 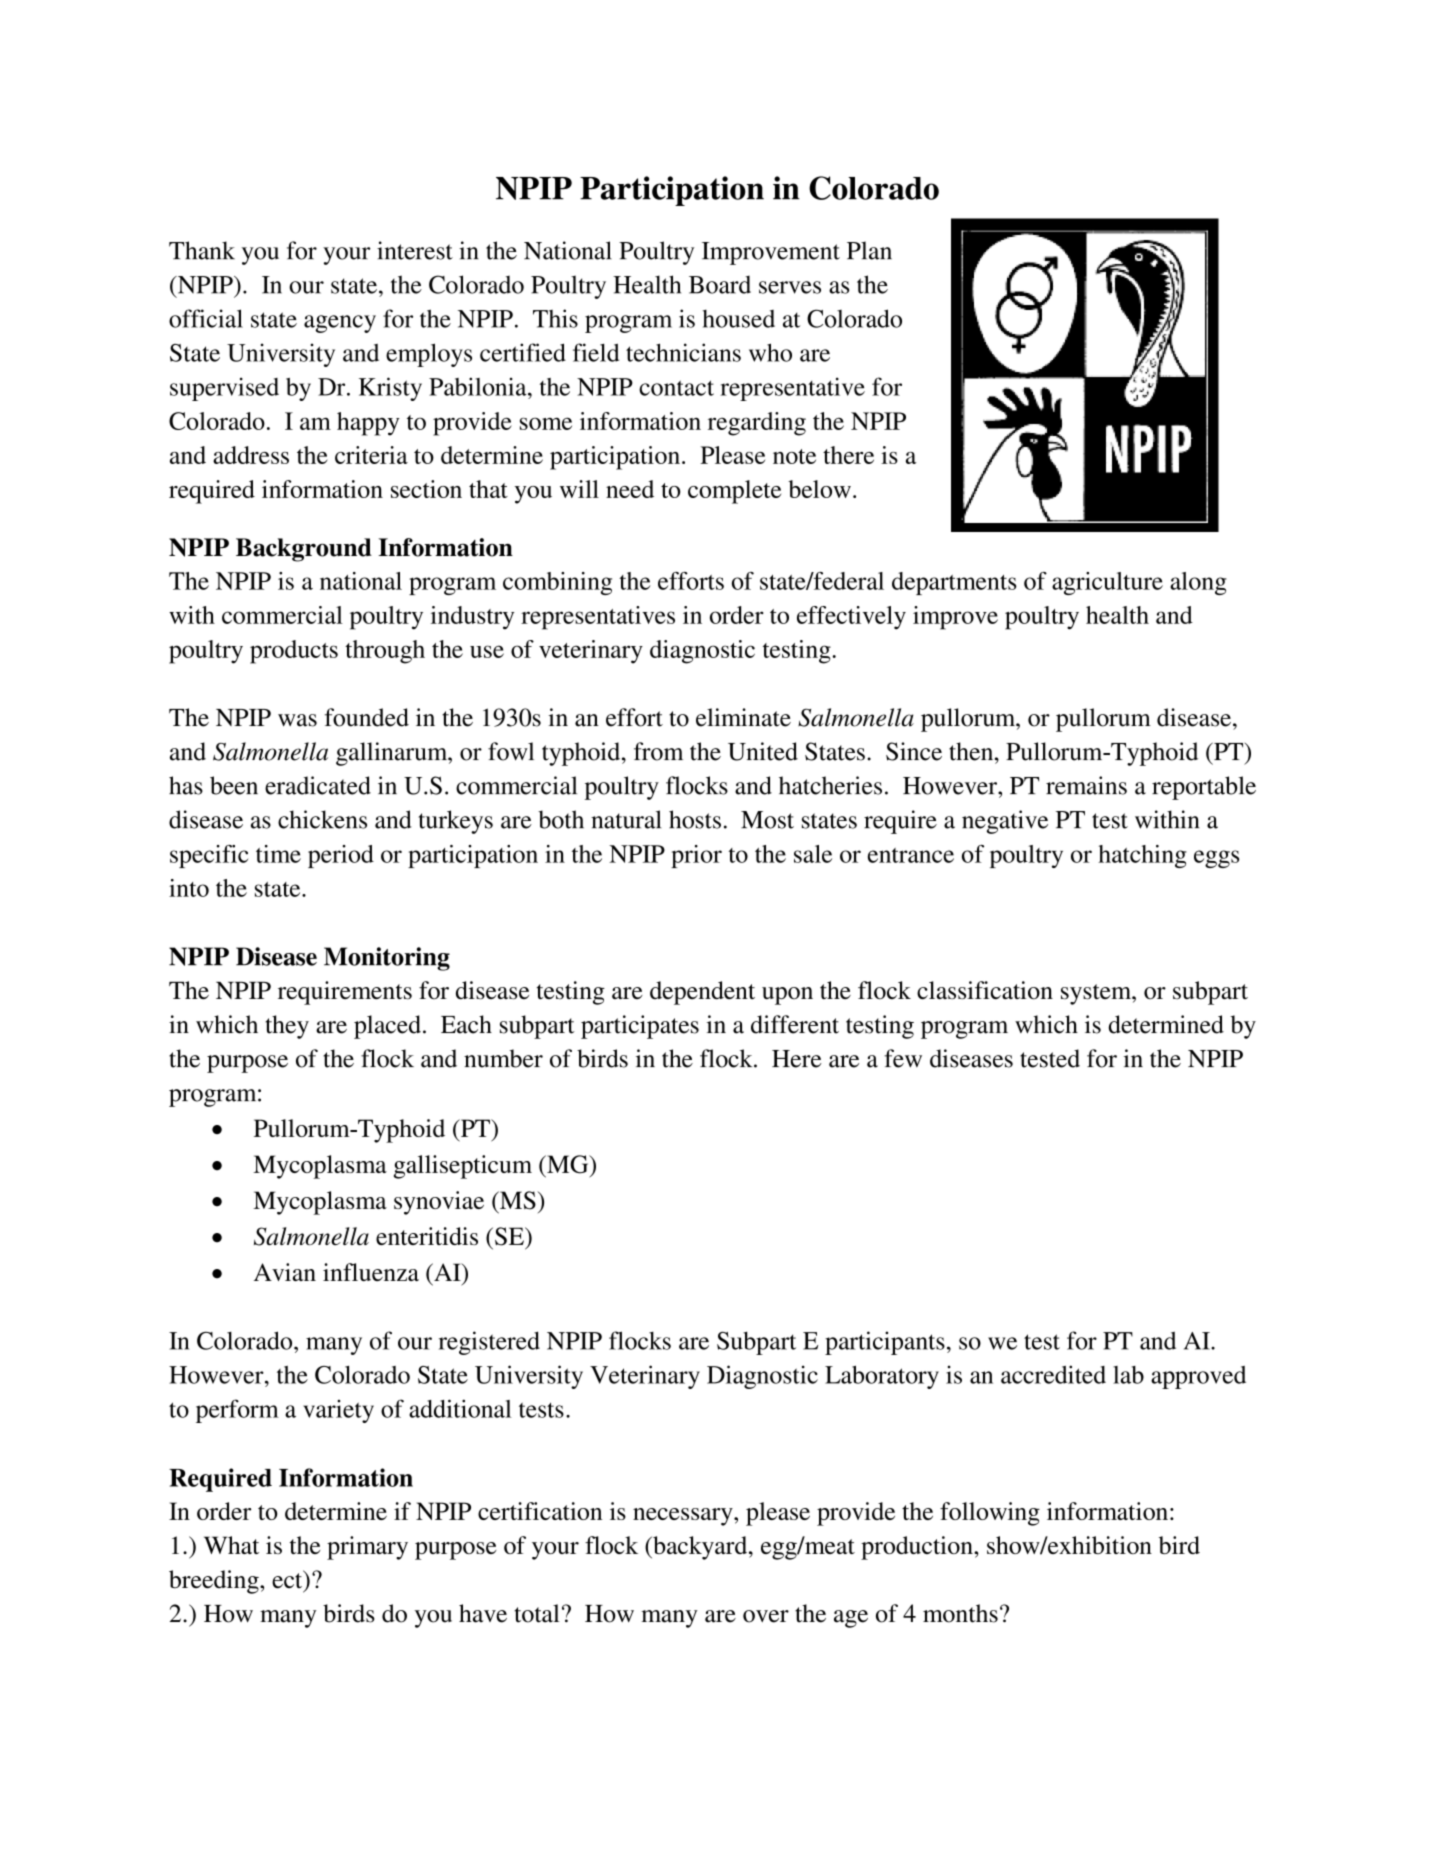 I want to click on agency, so click(x=340, y=324).
